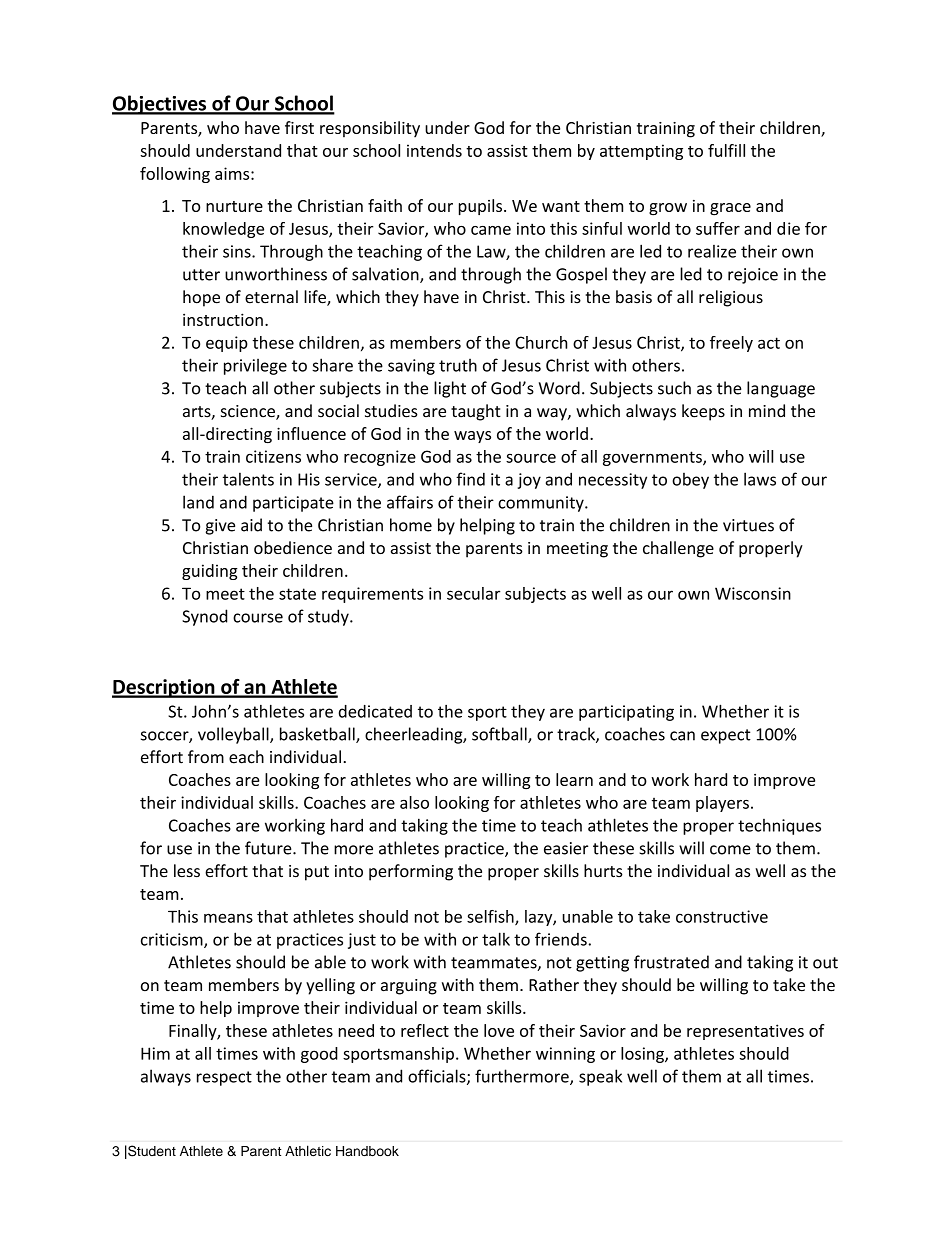 Image resolution: width=952 pixels, height=1233 pixels. Describe the element at coordinates (726, 150) in the page. I see `fulfill` at that location.
